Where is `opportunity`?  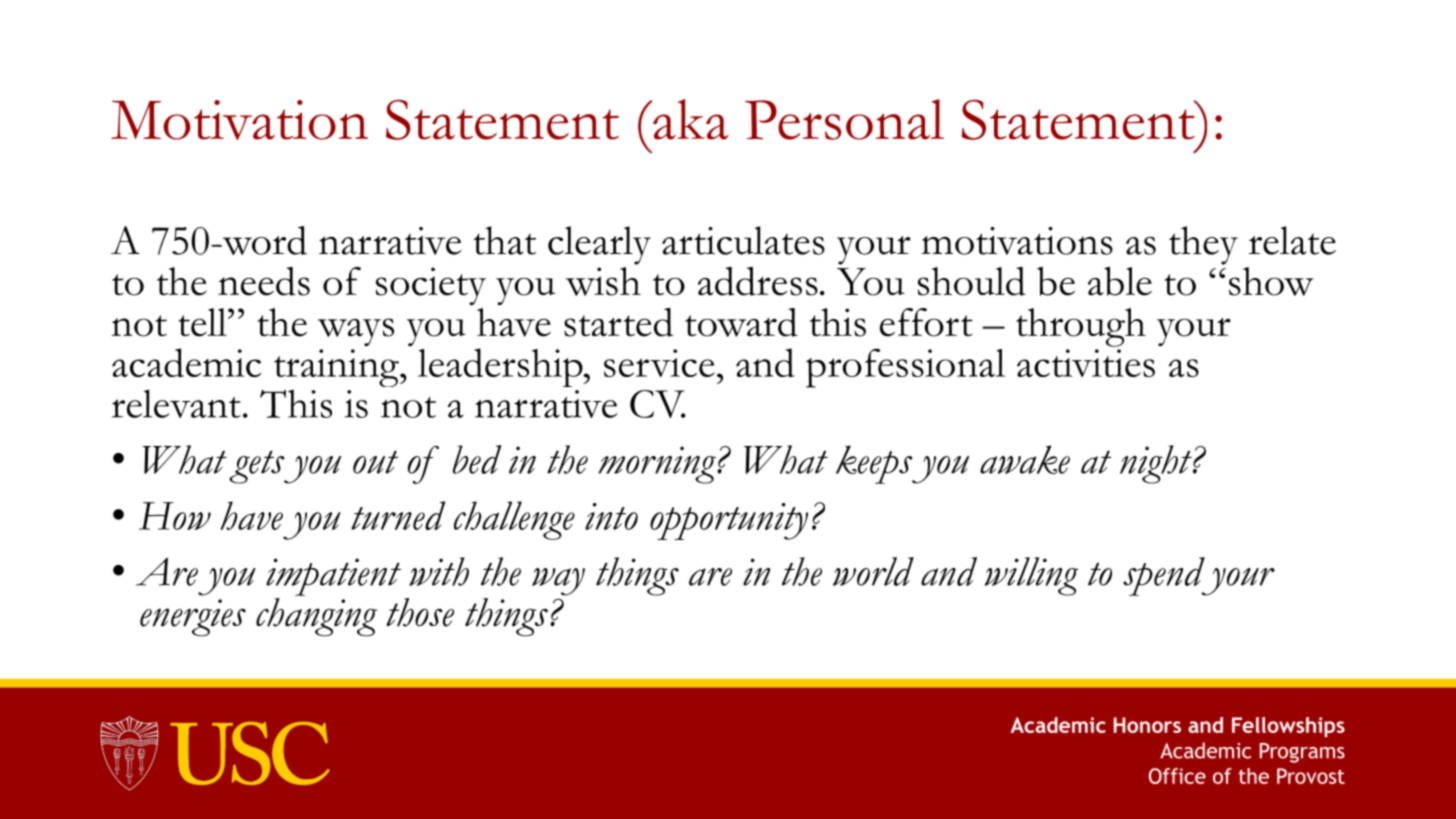 opportunity is located at coordinates (729, 521).
